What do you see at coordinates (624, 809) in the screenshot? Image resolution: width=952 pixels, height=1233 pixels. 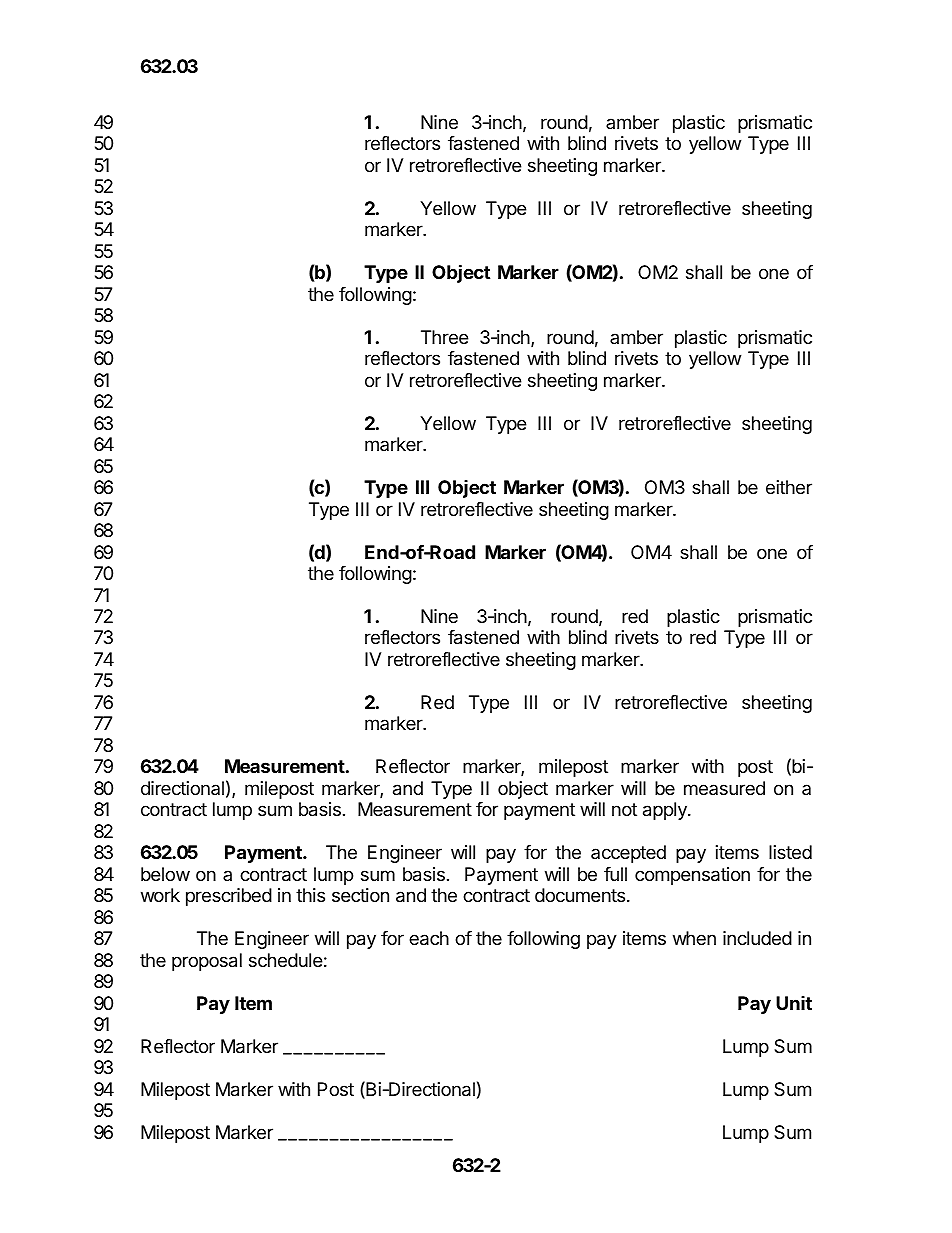 I see `not` at bounding box center [624, 809].
